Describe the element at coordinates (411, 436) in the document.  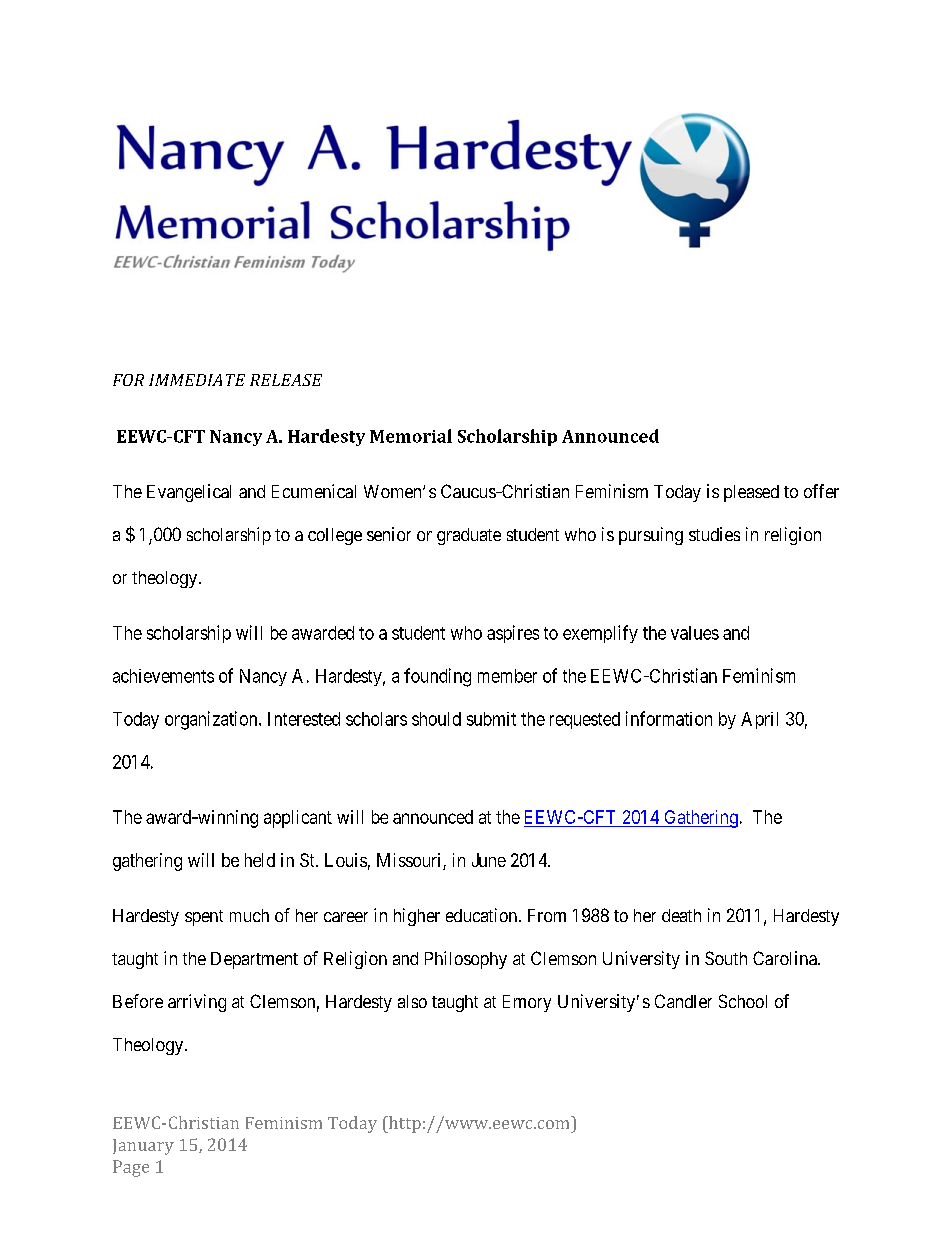
I see `Memorial` at that location.
